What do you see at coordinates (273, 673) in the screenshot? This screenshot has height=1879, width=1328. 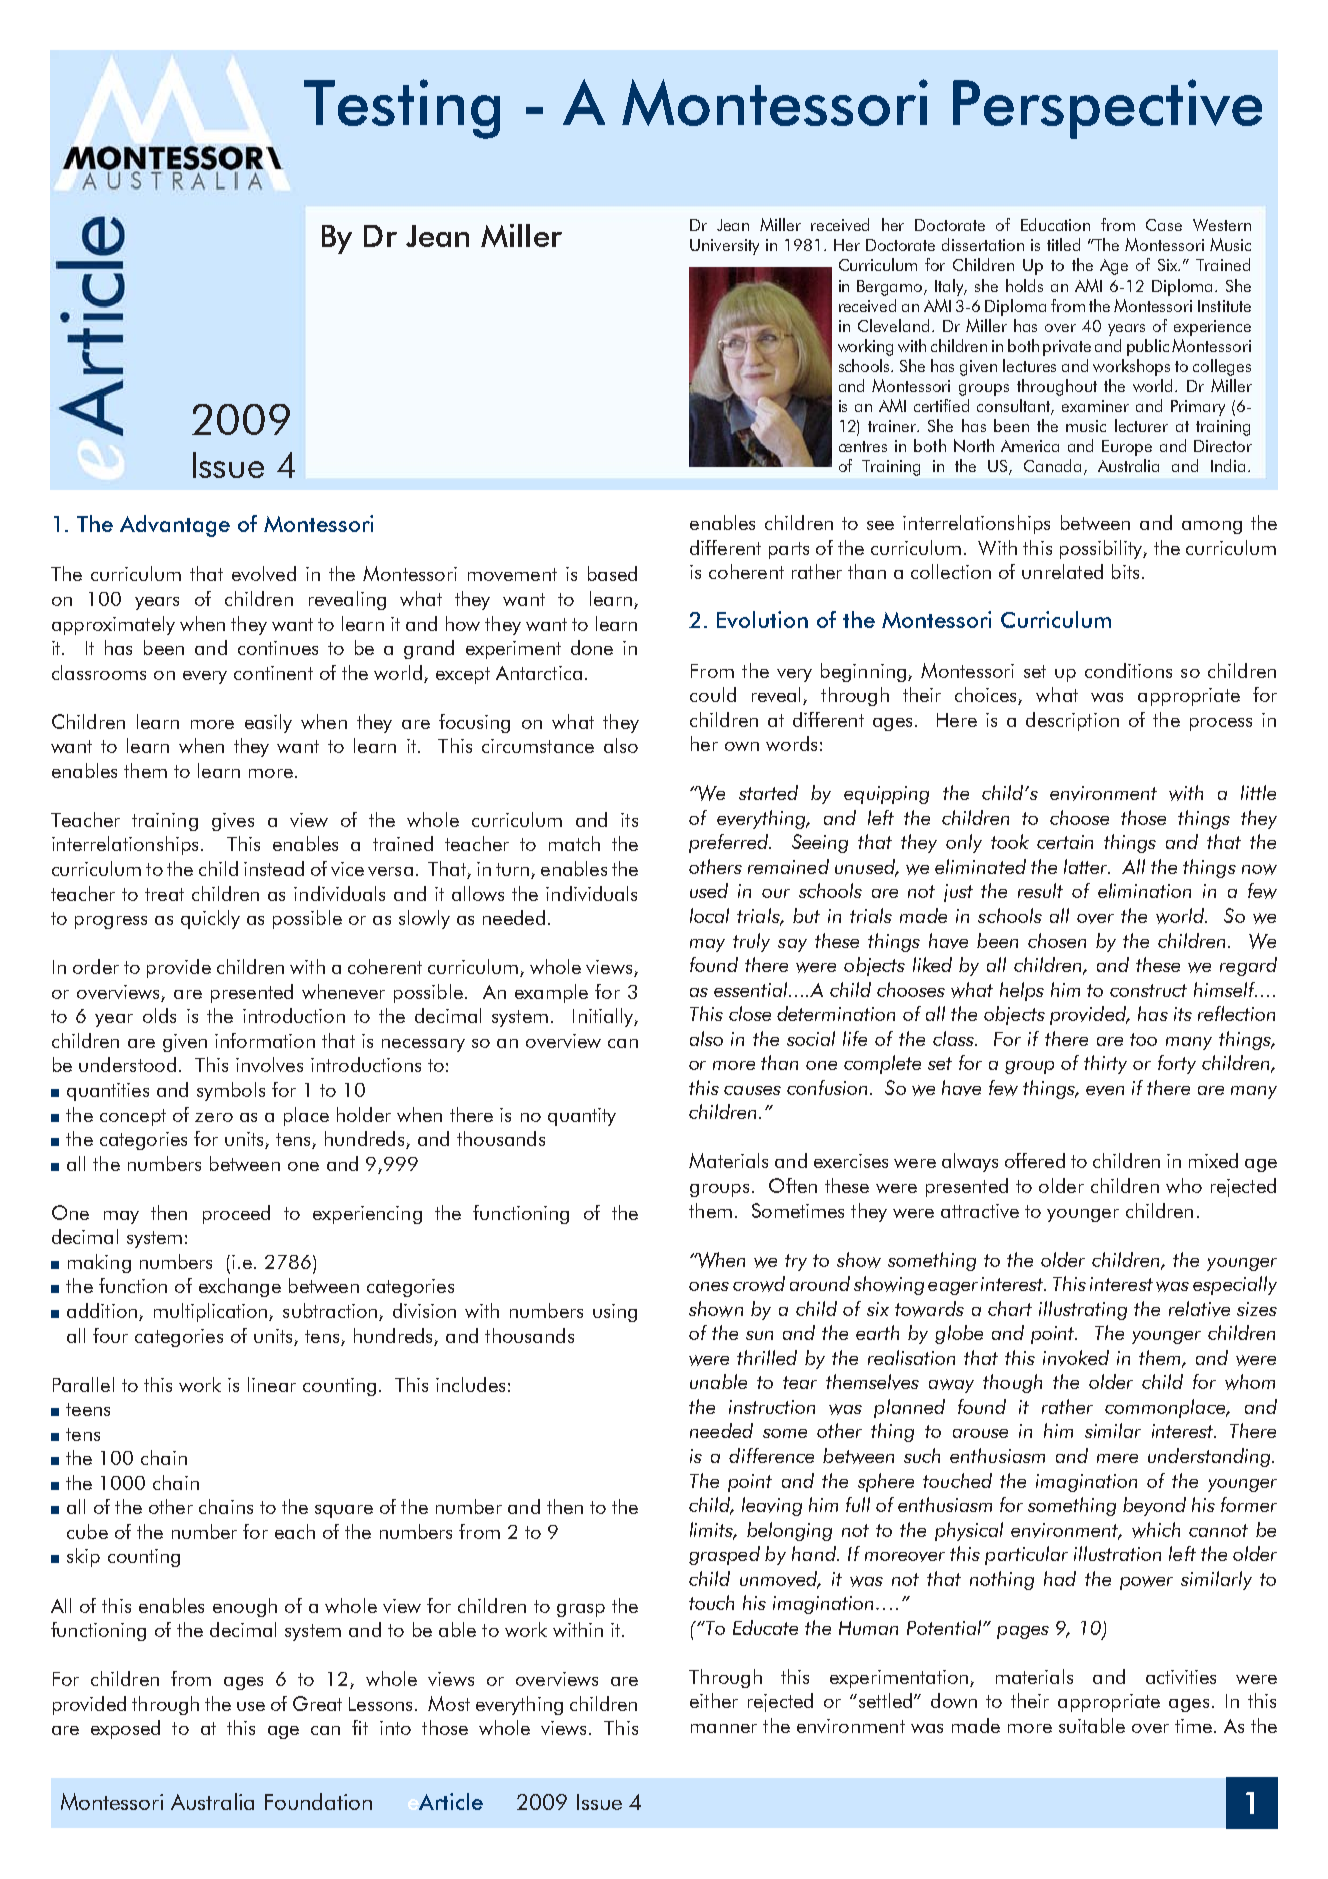 I see `continent` at bounding box center [273, 673].
